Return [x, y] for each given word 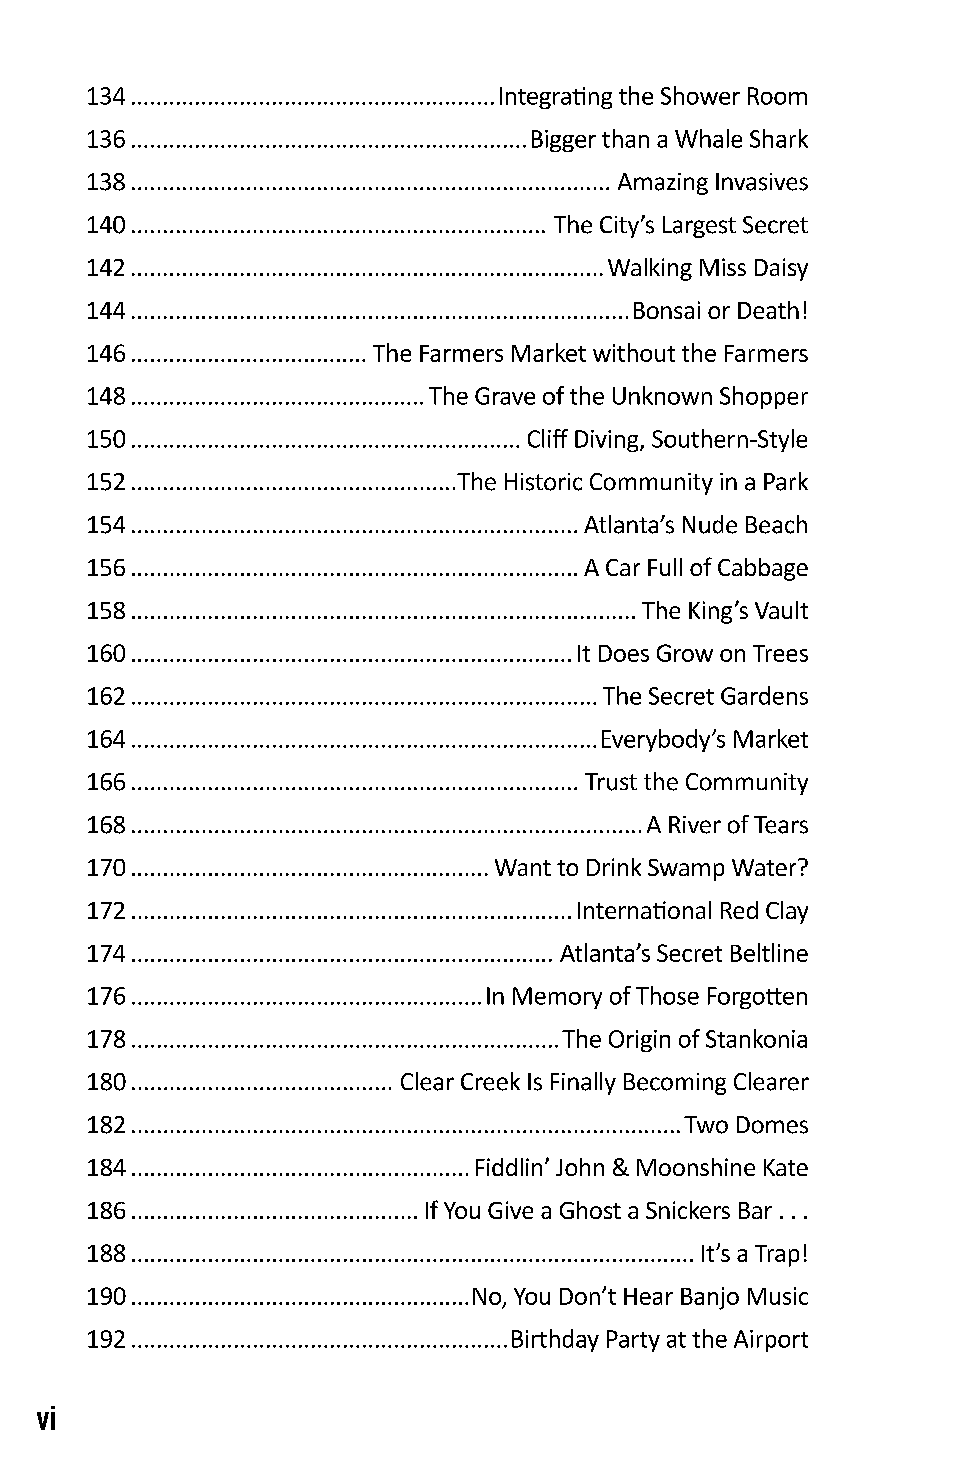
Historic [543, 482]
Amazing [663, 184]
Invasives [762, 182]
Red [739, 910]
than [625, 138]
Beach [776, 524]
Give [510, 1210]
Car [623, 567]
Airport [771, 1341]
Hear [648, 1296]
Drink [614, 867]
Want [523, 867]
